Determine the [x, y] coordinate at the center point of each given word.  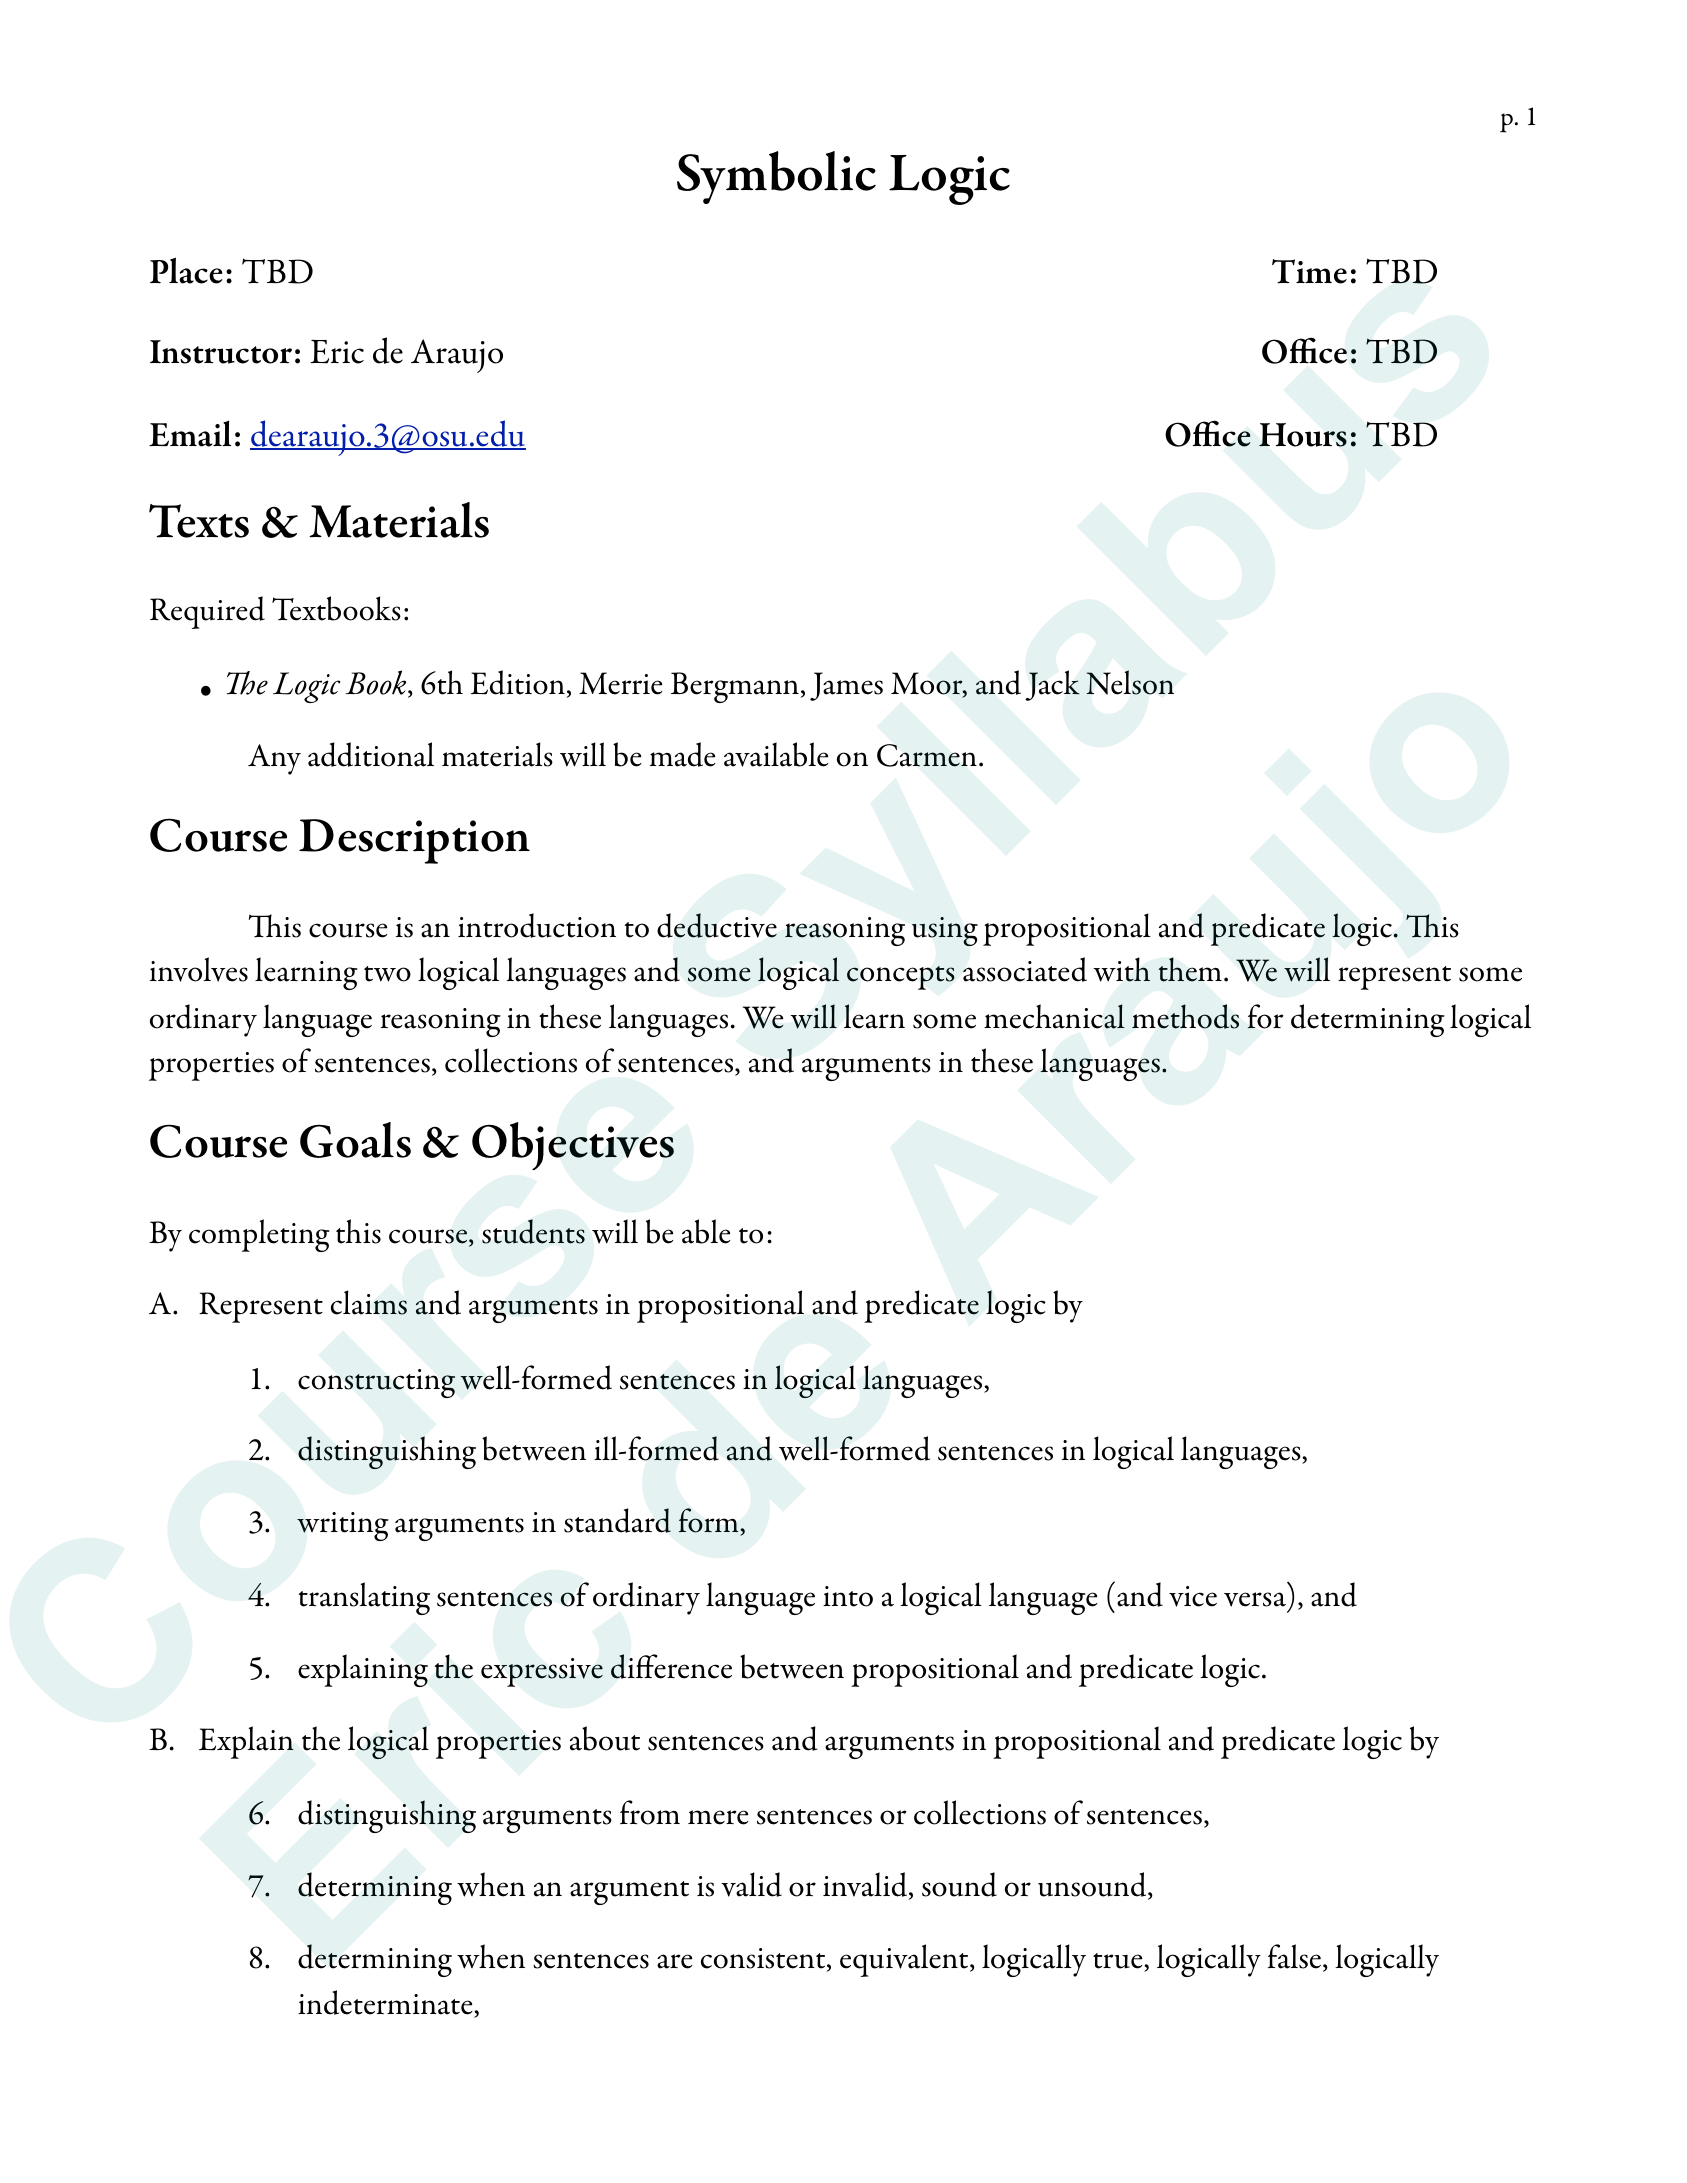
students [533, 1231]
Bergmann [735, 687]
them [1190, 969]
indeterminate [386, 2004]
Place [186, 270]
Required [207, 612]
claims [369, 1302]
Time [1309, 271]
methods [1185, 1016]
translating [364, 1598]
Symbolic [776, 177]
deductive [717, 925]
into [848, 1596]
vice [1193, 1596]
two [387, 974]
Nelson [1130, 682]
